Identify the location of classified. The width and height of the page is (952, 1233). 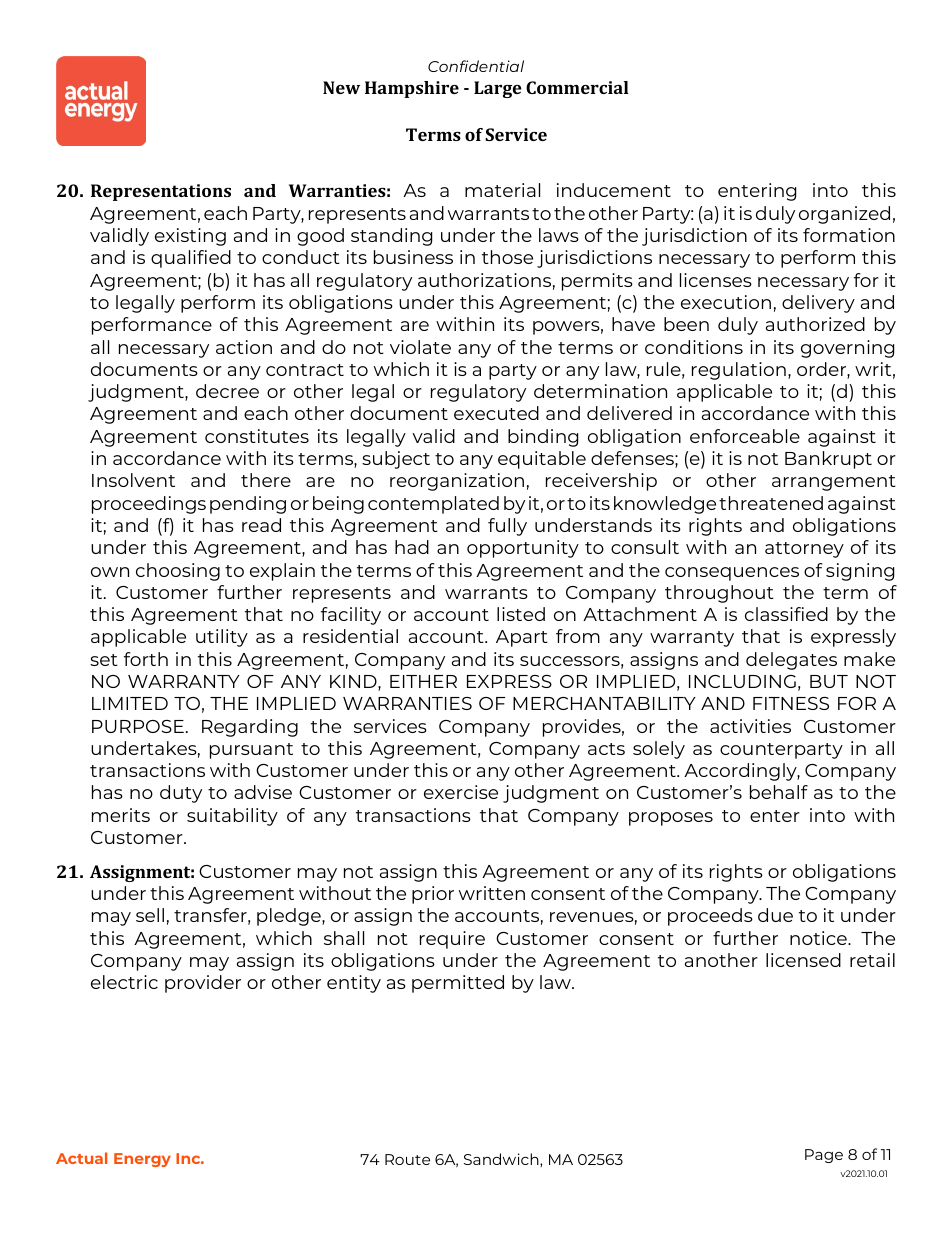
(786, 614).
